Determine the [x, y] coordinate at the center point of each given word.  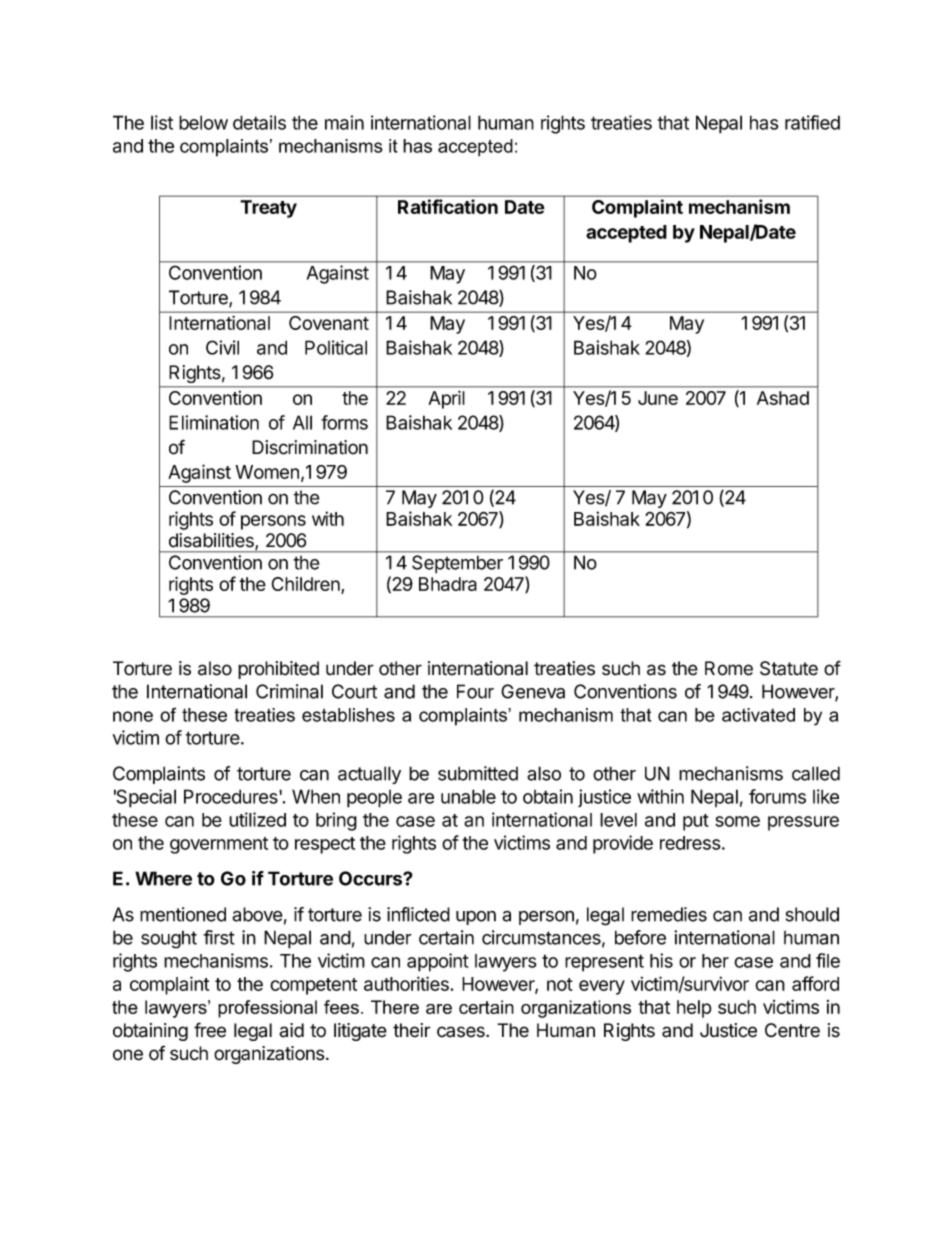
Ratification [448, 206]
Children [307, 585]
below [203, 122]
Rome [729, 668]
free [210, 1030]
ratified [812, 122]
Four [475, 691]
